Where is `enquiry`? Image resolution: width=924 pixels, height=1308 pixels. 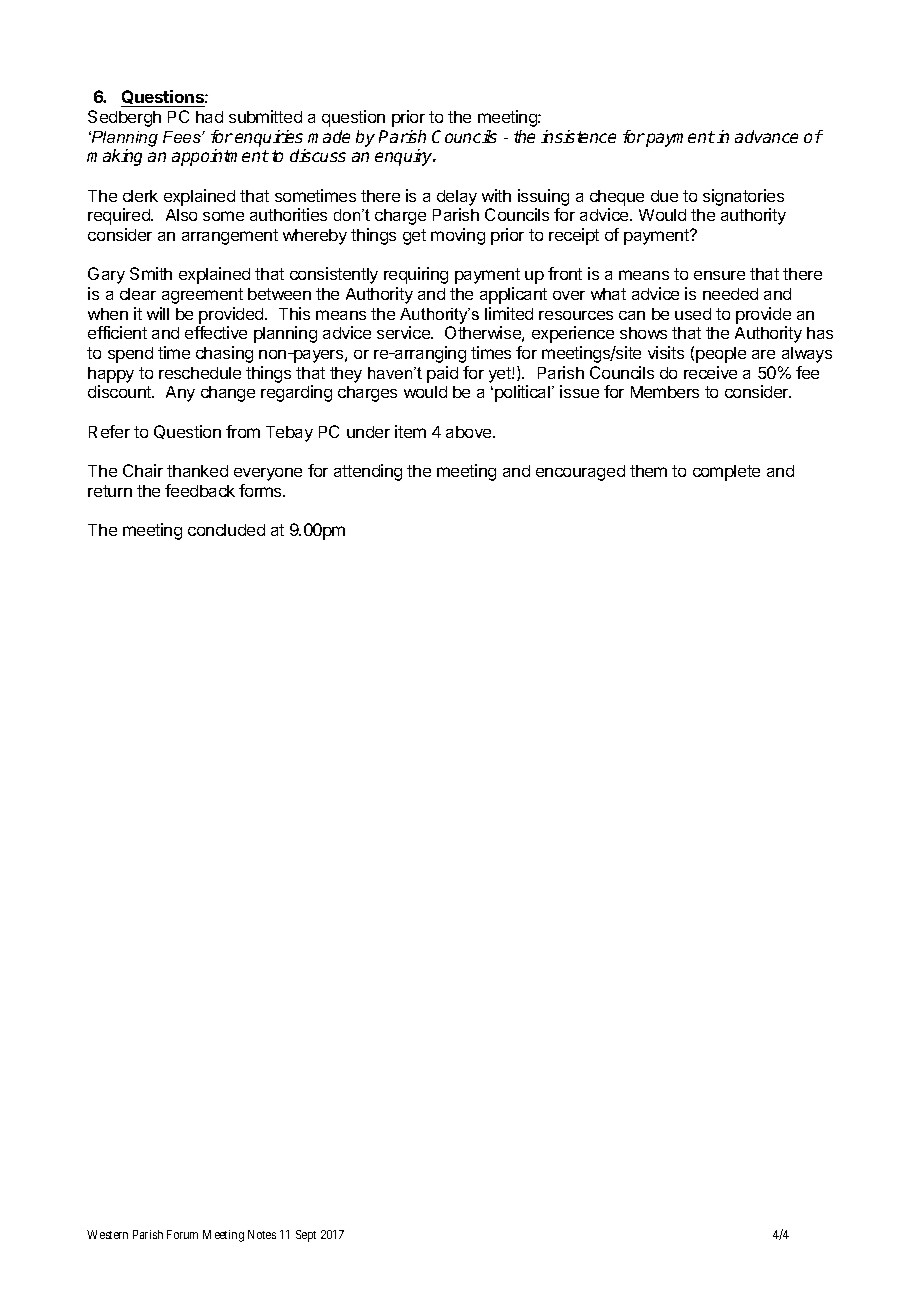
enquiry is located at coordinates (405, 157).
